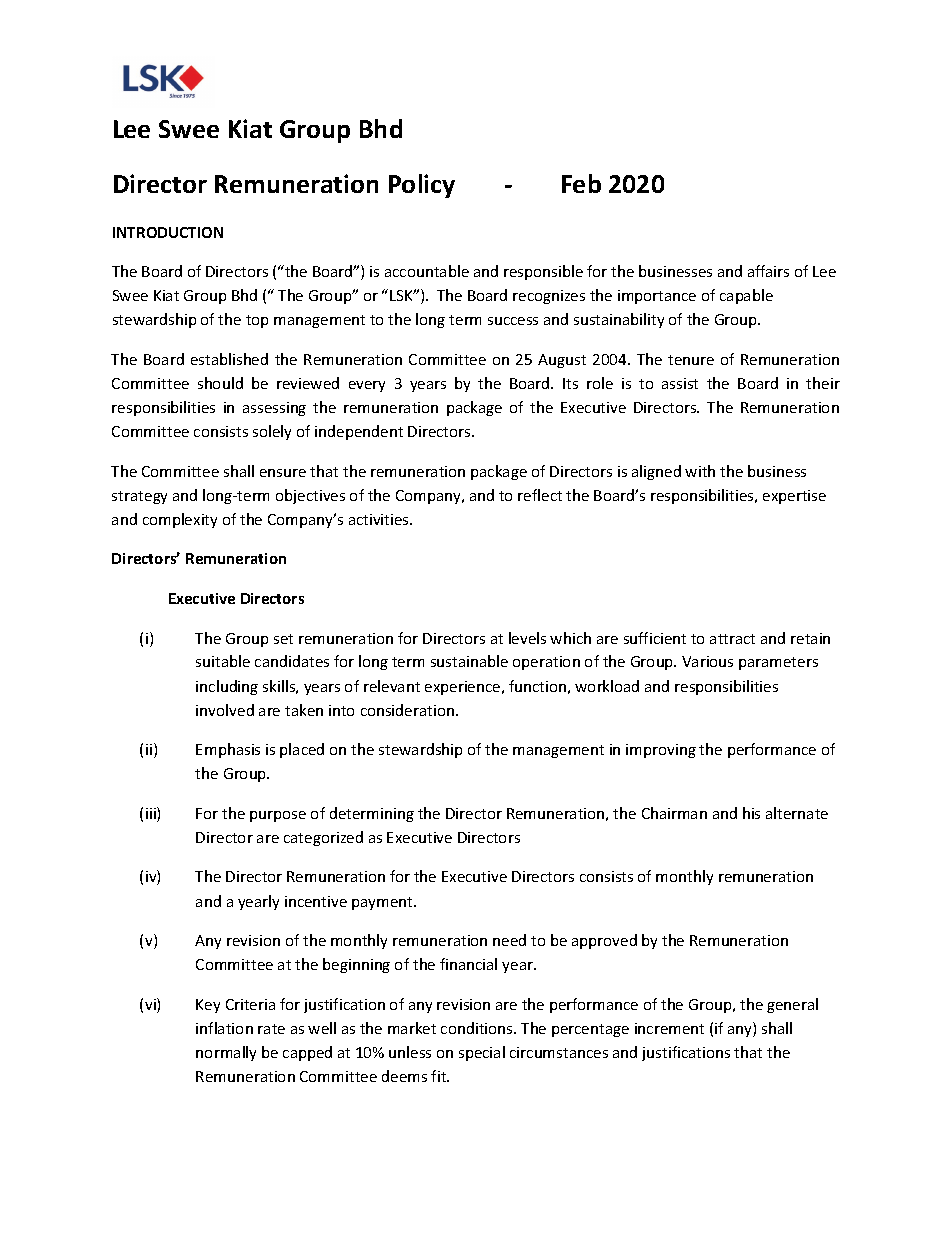 Image resolution: width=952 pixels, height=1233 pixels. What do you see at coordinates (422, 186) in the page?
I see `Policy` at bounding box center [422, 186].
